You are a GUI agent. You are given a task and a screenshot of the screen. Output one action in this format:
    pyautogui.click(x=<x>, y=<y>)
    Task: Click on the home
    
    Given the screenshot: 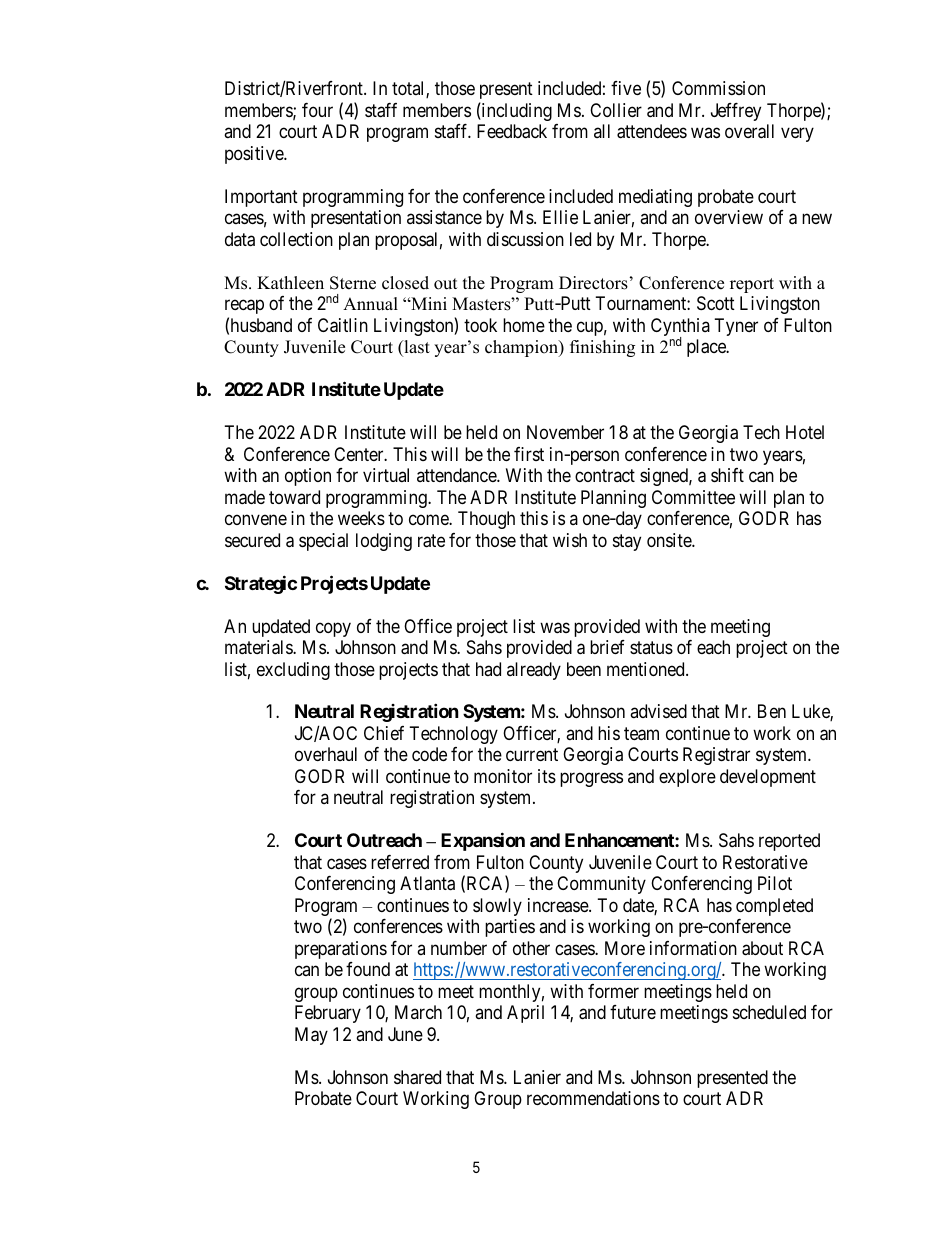 What is the action you would take?
    pyautogui.click(x=524, y=325)
